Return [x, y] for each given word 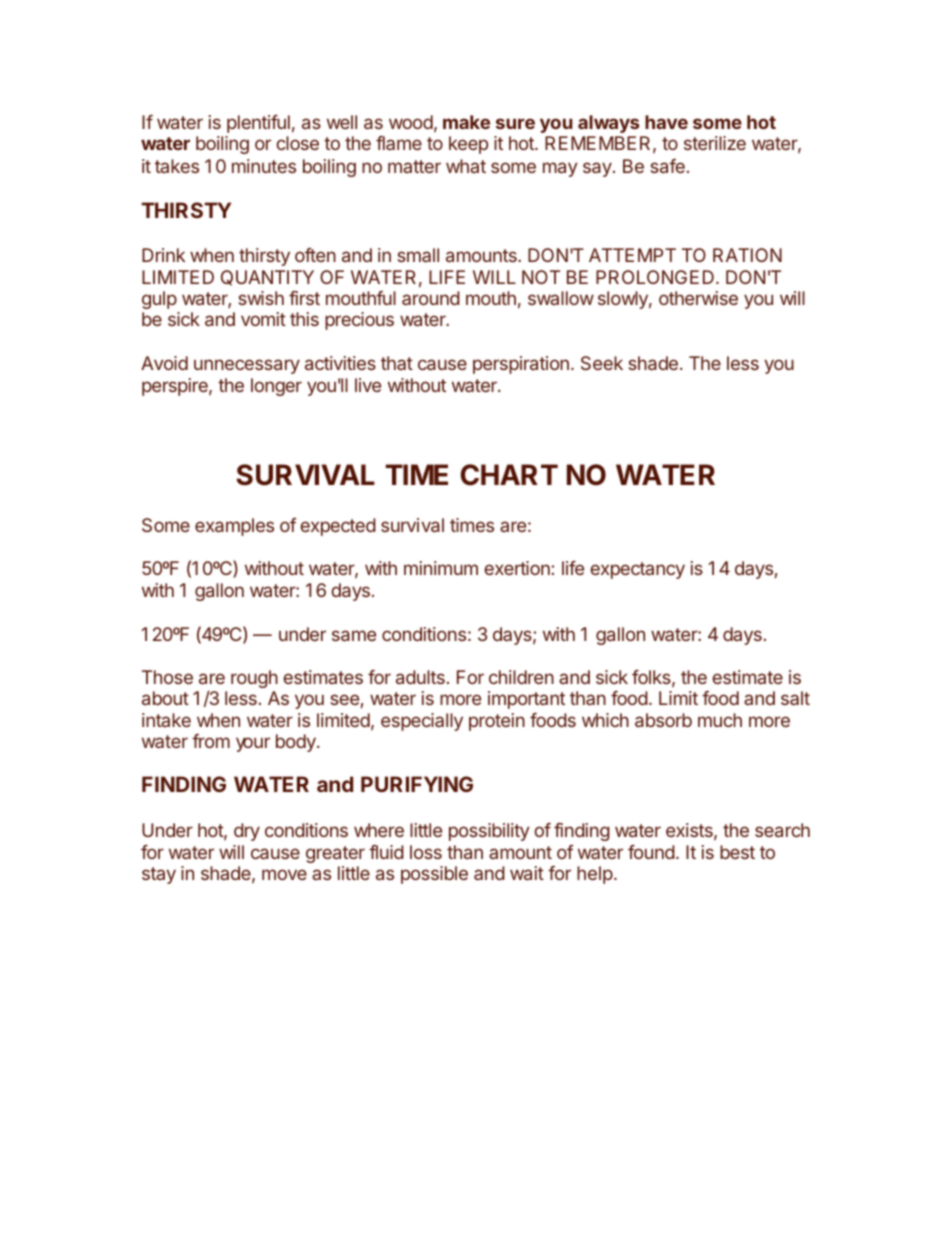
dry [247, 832]
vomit [263, 319]
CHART [509, 475]
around [431, 298]
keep [468, 145]
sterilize [715, 143]
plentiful [258, 124]
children [521, 677]
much [720, 720]
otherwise [698, 298]
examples [234, 527]
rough [254, 679]
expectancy [637, 570]
